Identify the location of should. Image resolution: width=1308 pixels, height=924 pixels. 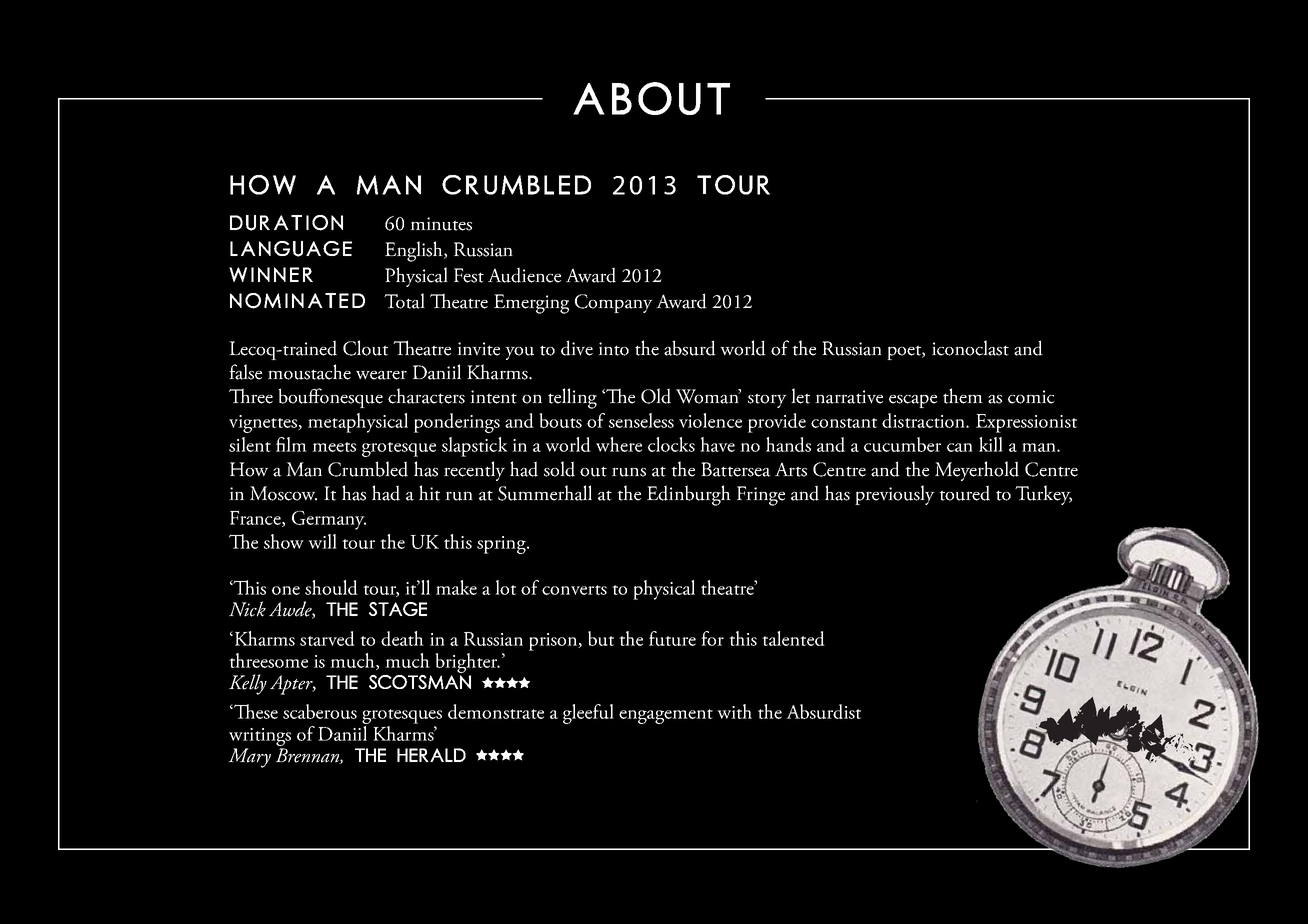
(331, 587).
